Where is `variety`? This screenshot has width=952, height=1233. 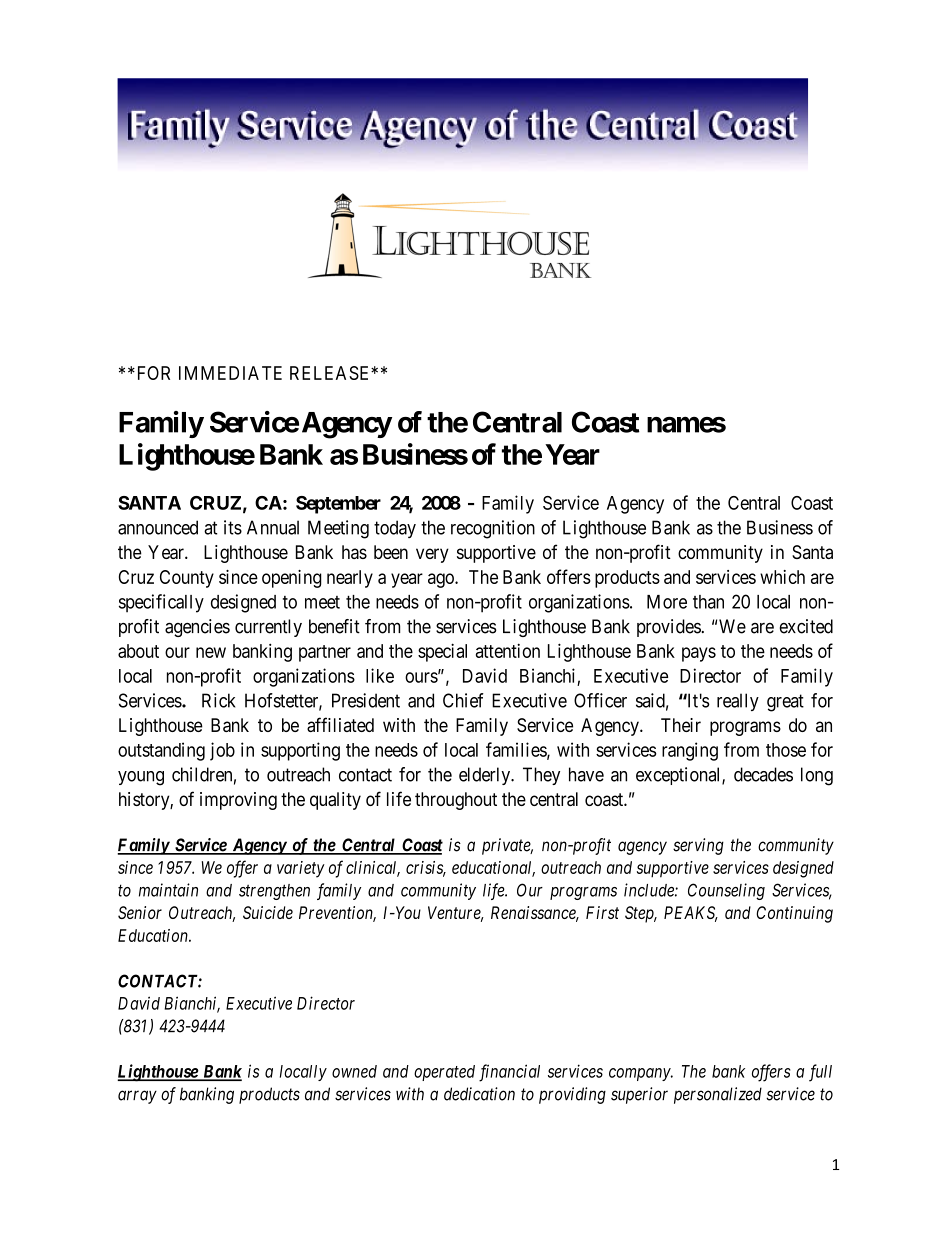
variety is located at coordinates (301, 869).
